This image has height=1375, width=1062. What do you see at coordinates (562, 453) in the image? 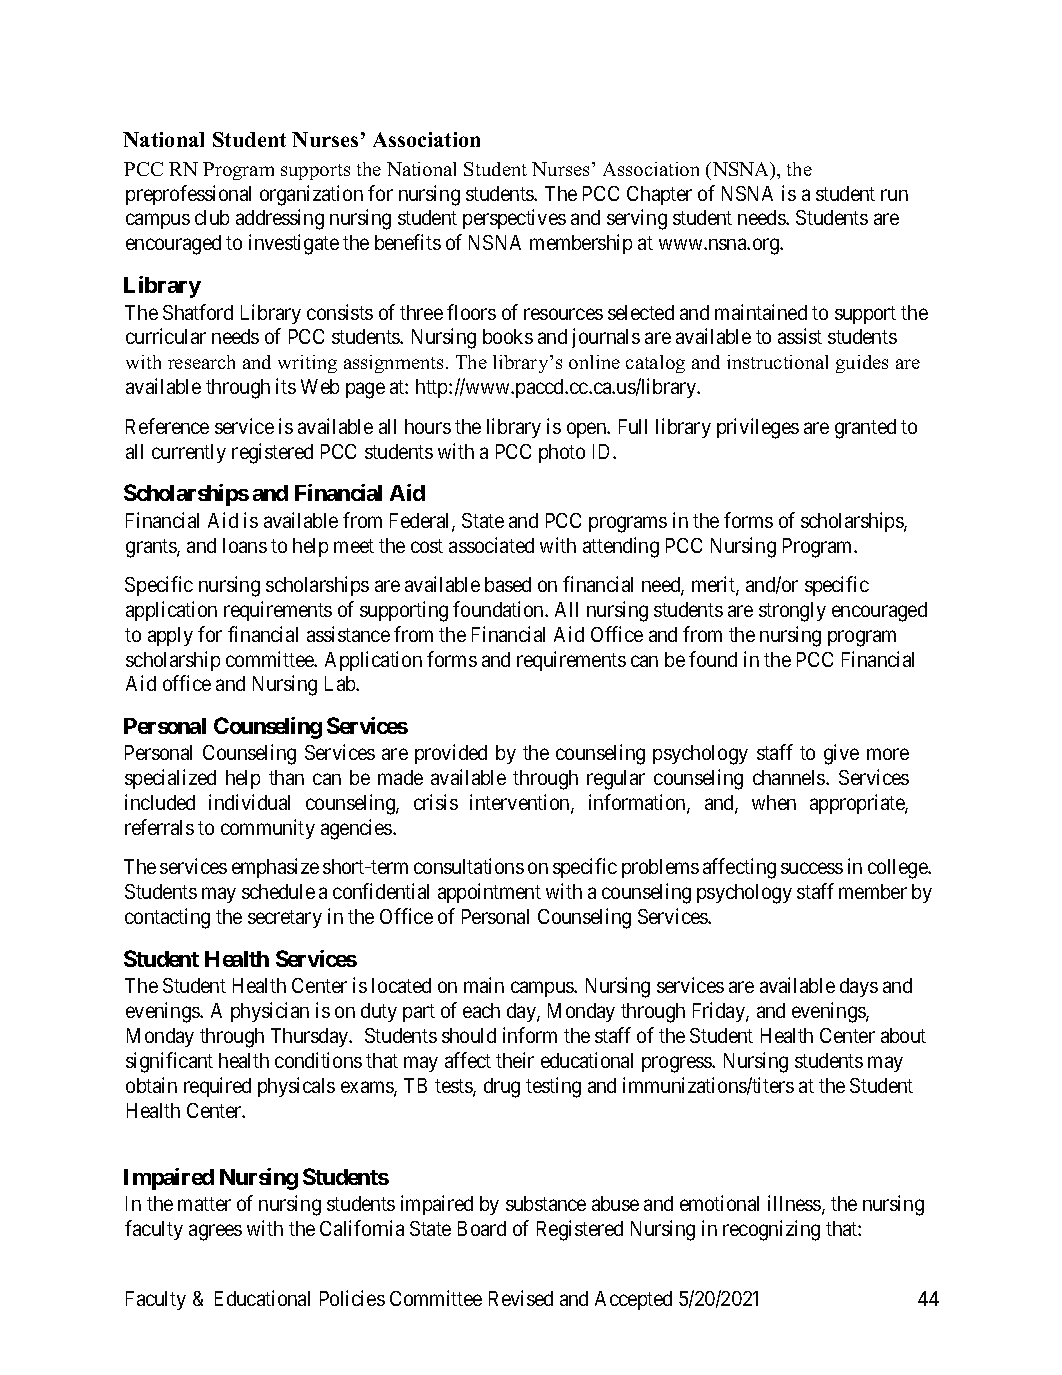
I see `photo` at bounding box center [562, 453].
